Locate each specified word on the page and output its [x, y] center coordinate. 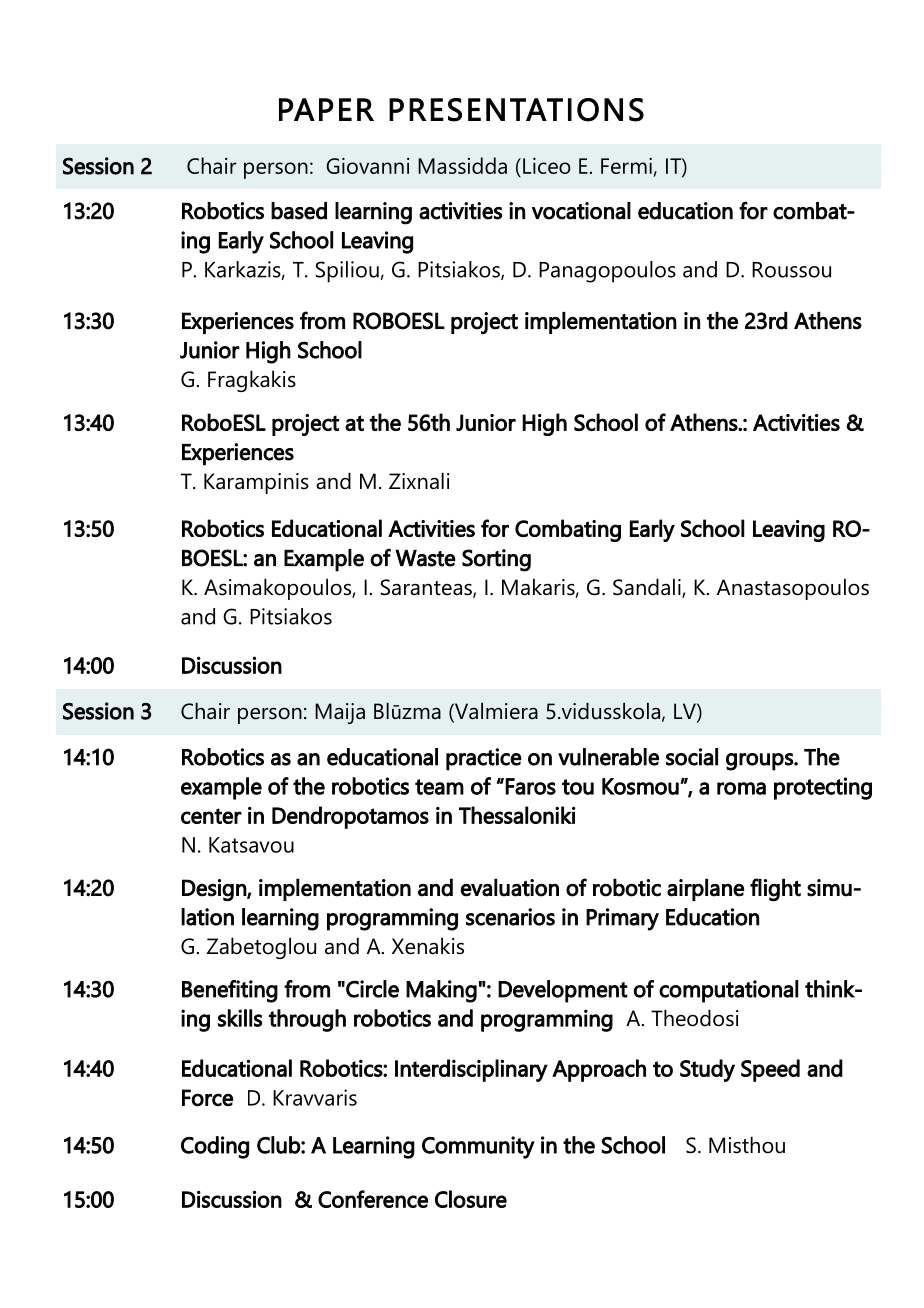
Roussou [791, 270]
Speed [770, 1070]
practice [484, 759]
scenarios [510, 917]
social [692, 757]
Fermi [626, 166]
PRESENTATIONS [516, 110]
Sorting [496, 560]
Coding [215, 1147]
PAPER [326, 109]
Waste [425, 558]
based [299, 211]
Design [215, 890]
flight [775, 889]
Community [478, 1147]
